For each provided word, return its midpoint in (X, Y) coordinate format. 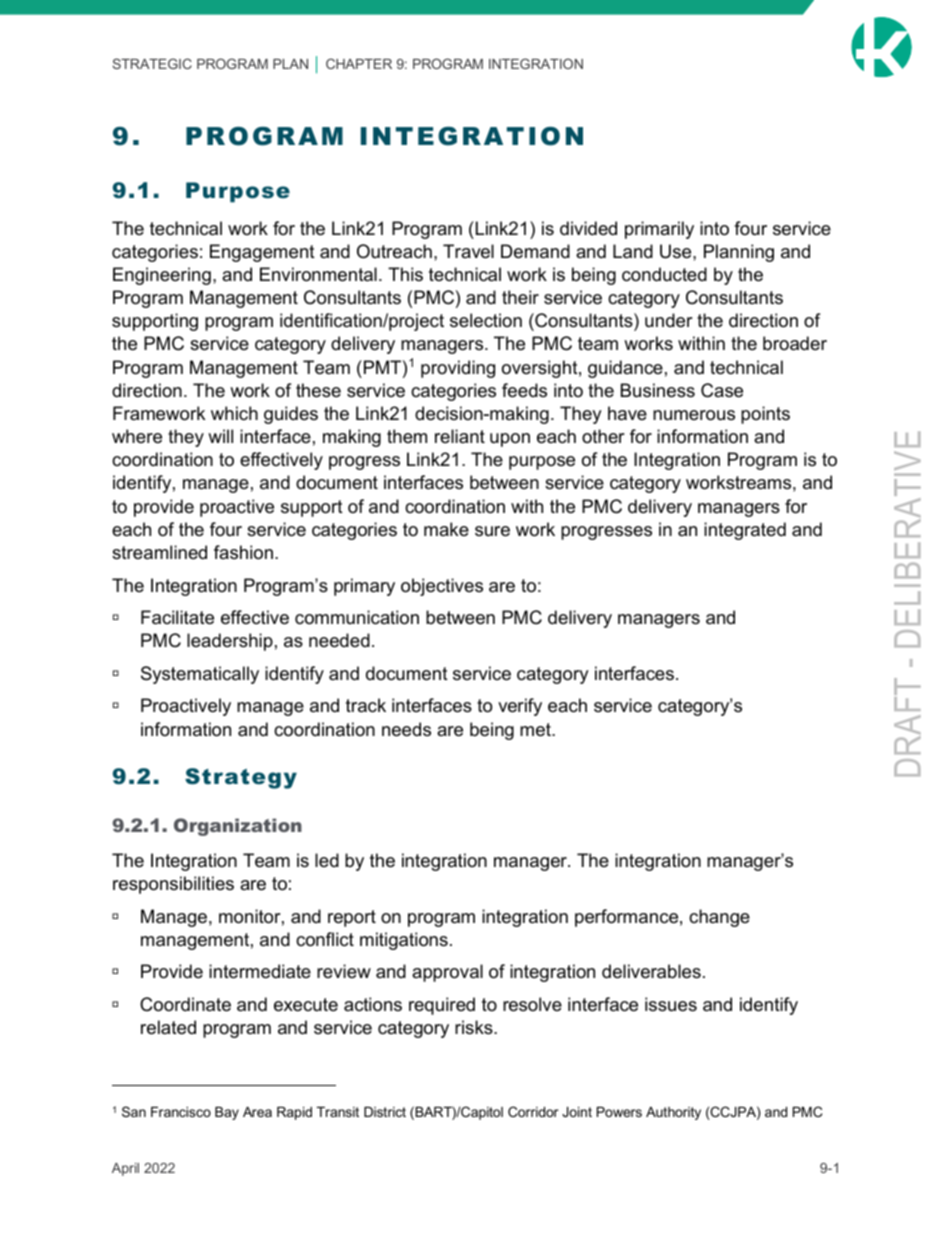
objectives (442, 587)
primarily (659, 230)
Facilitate (177, 617)
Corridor (533, 1111)
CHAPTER (359, 63)
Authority (673, 1113)
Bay (227, 1113)
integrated (745, 531)
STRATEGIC (152, 63)
